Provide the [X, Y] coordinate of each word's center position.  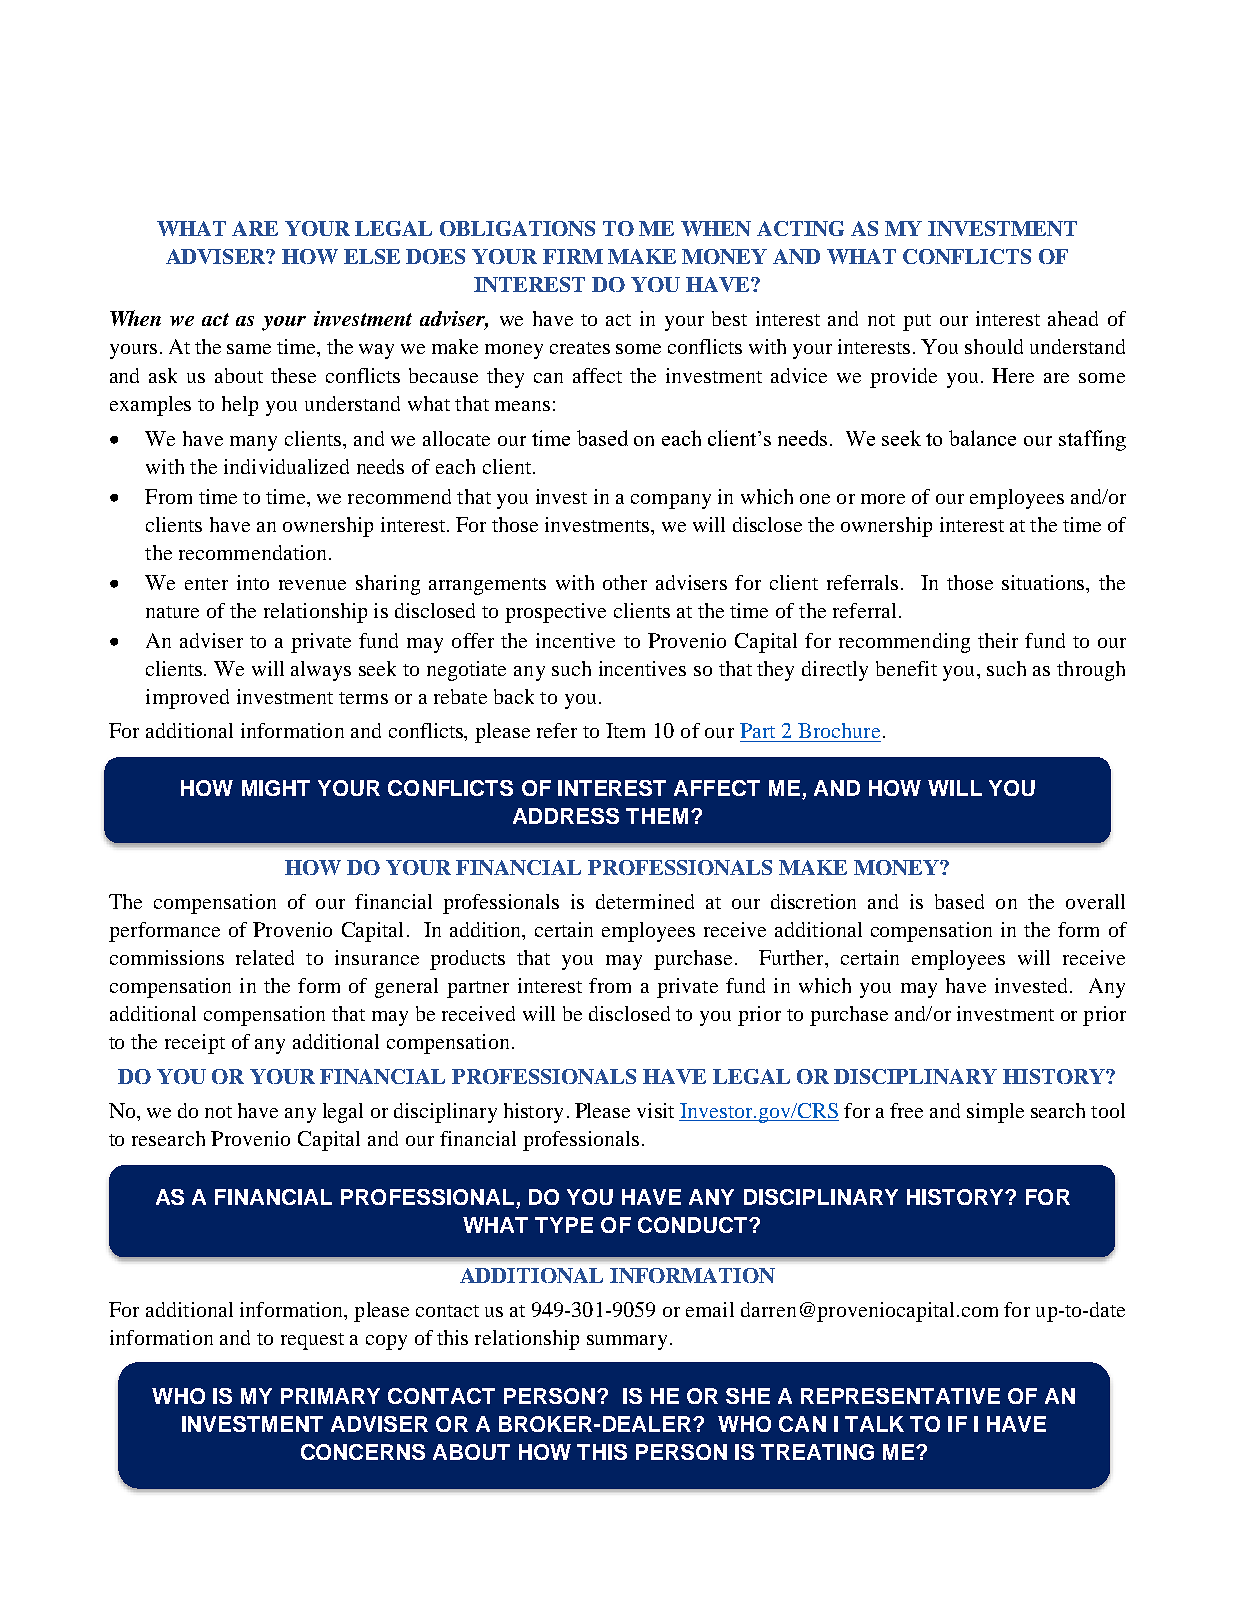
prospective [555, 613]
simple [995, 1113]
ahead [1073, 318]
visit [655, 1110]
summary [627, 1342]
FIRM [573, 256]
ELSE [372, 256]
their [998, 640]
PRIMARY [330, 1396]
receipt [195, 1044]
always [321, 671]
